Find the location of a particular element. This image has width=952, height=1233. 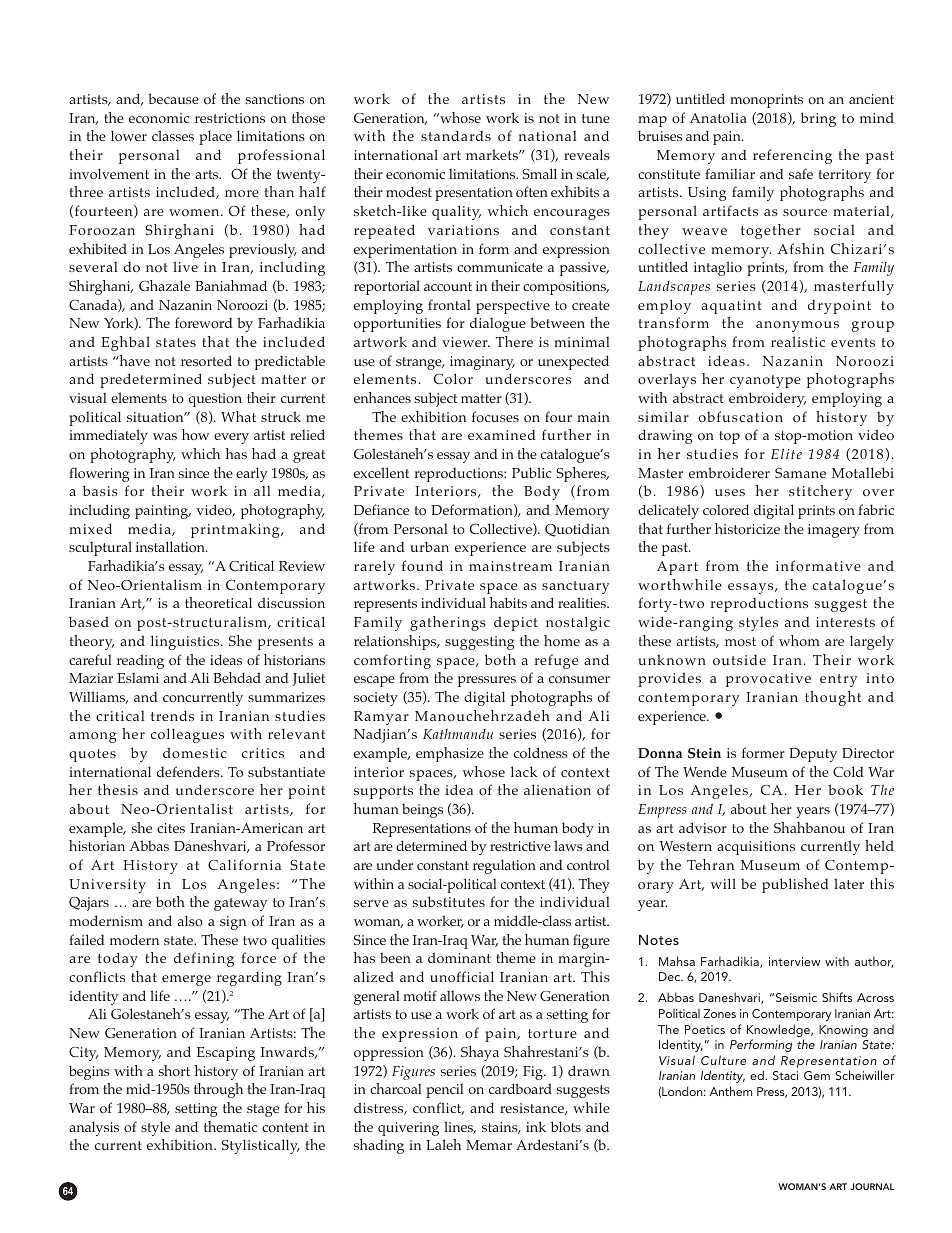

lines is located at coordinates (460, 1127).
